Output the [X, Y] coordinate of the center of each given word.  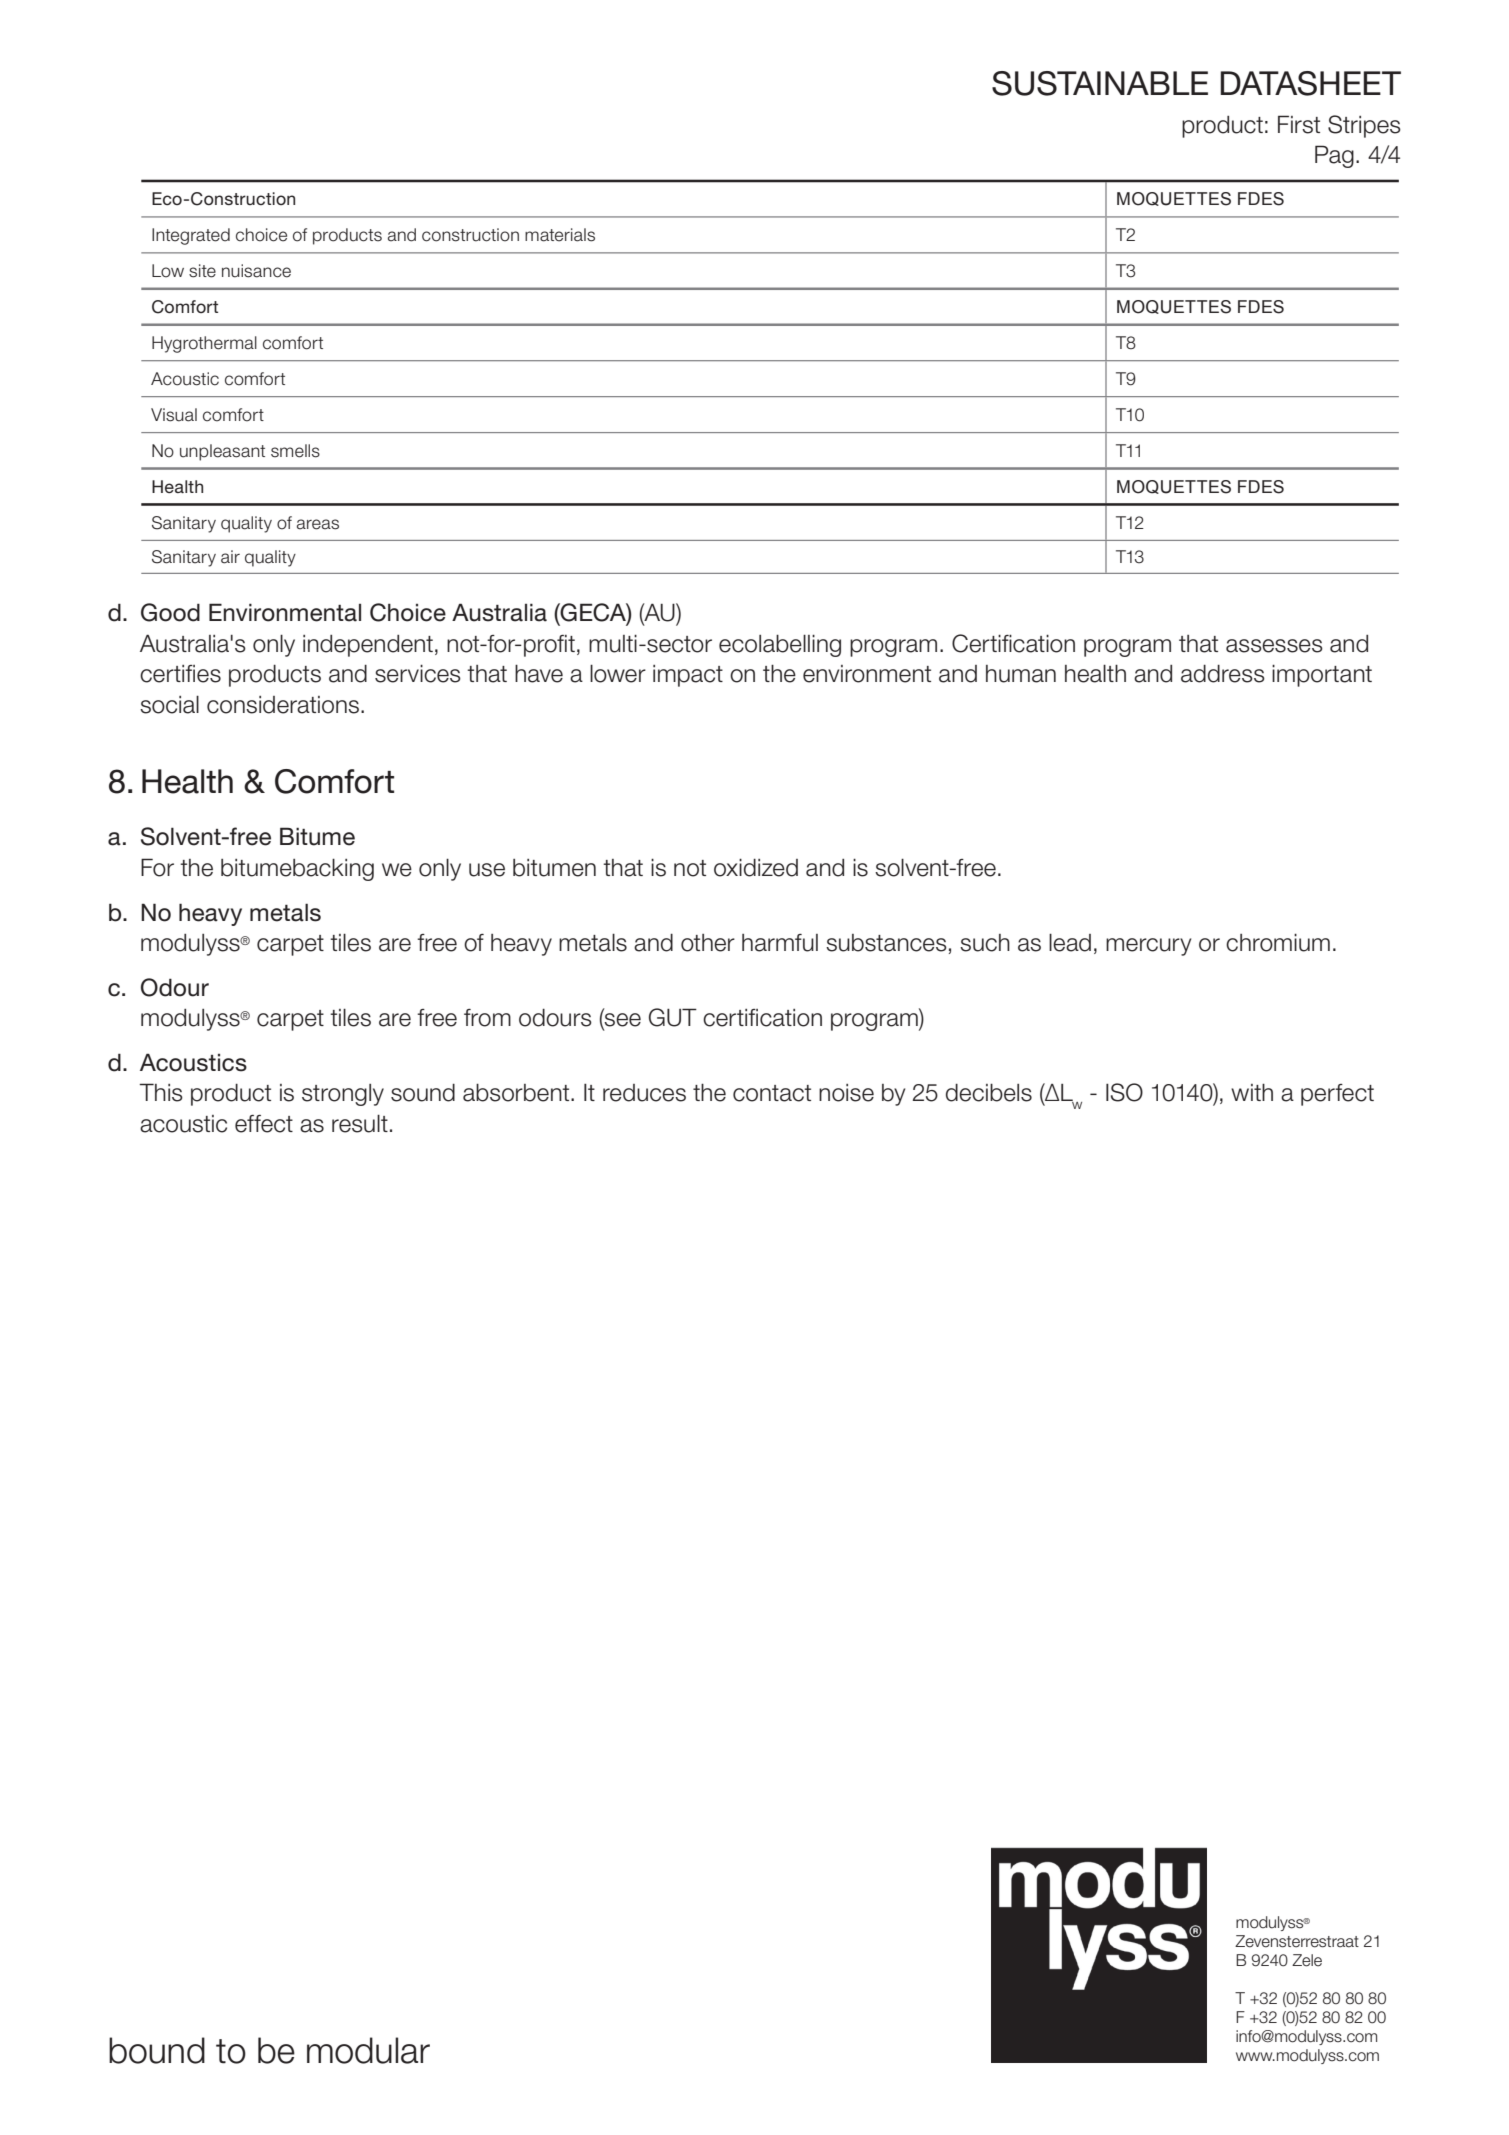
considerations [283, 705]
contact [772, 1093]
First [1299, 124]
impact [688, 676]
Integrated [191, 236]
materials [560, 235]
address [1223, 674]
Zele [1307, 1960]
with [1252, 1092]
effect [264, 1124]
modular [368, 2050]
